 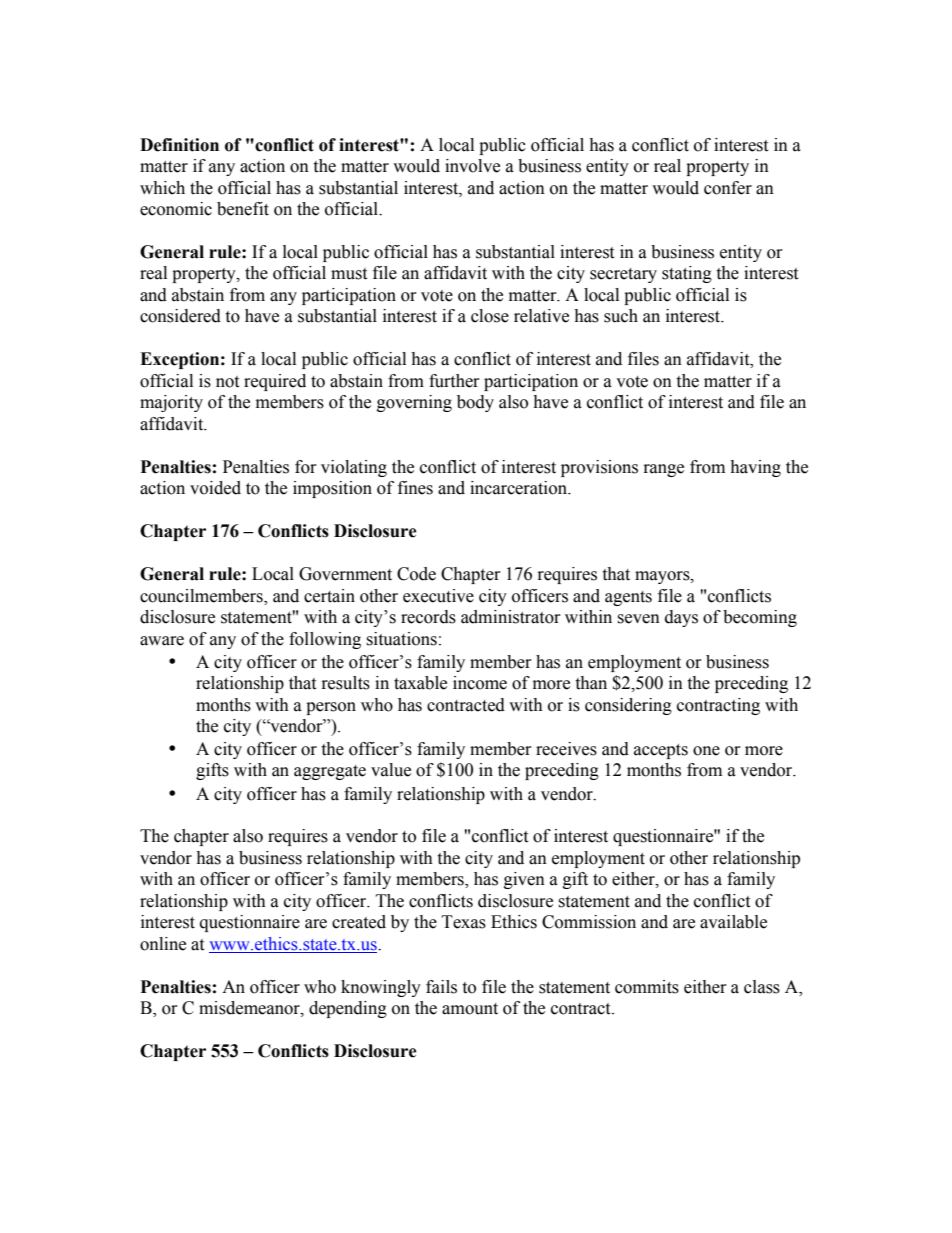 What do you see at coordinates (681, 618) in the screenshot?
I see `days` at bounding box center [681, 618].
